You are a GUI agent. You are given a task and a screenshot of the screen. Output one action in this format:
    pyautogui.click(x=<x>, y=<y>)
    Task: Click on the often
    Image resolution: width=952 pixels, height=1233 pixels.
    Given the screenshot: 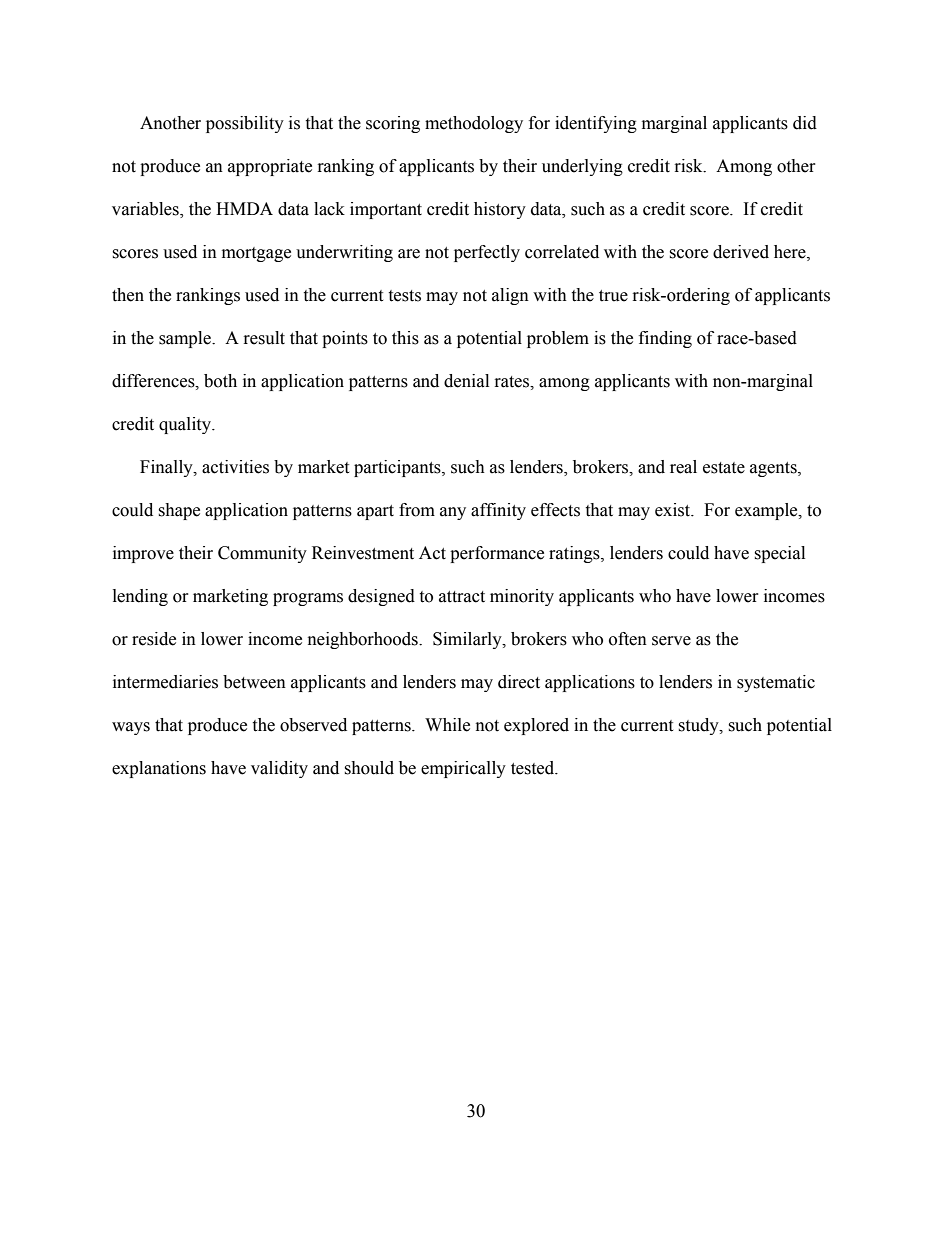 What is the action you would take?
    pyautogui.click(x=628, y=639)
